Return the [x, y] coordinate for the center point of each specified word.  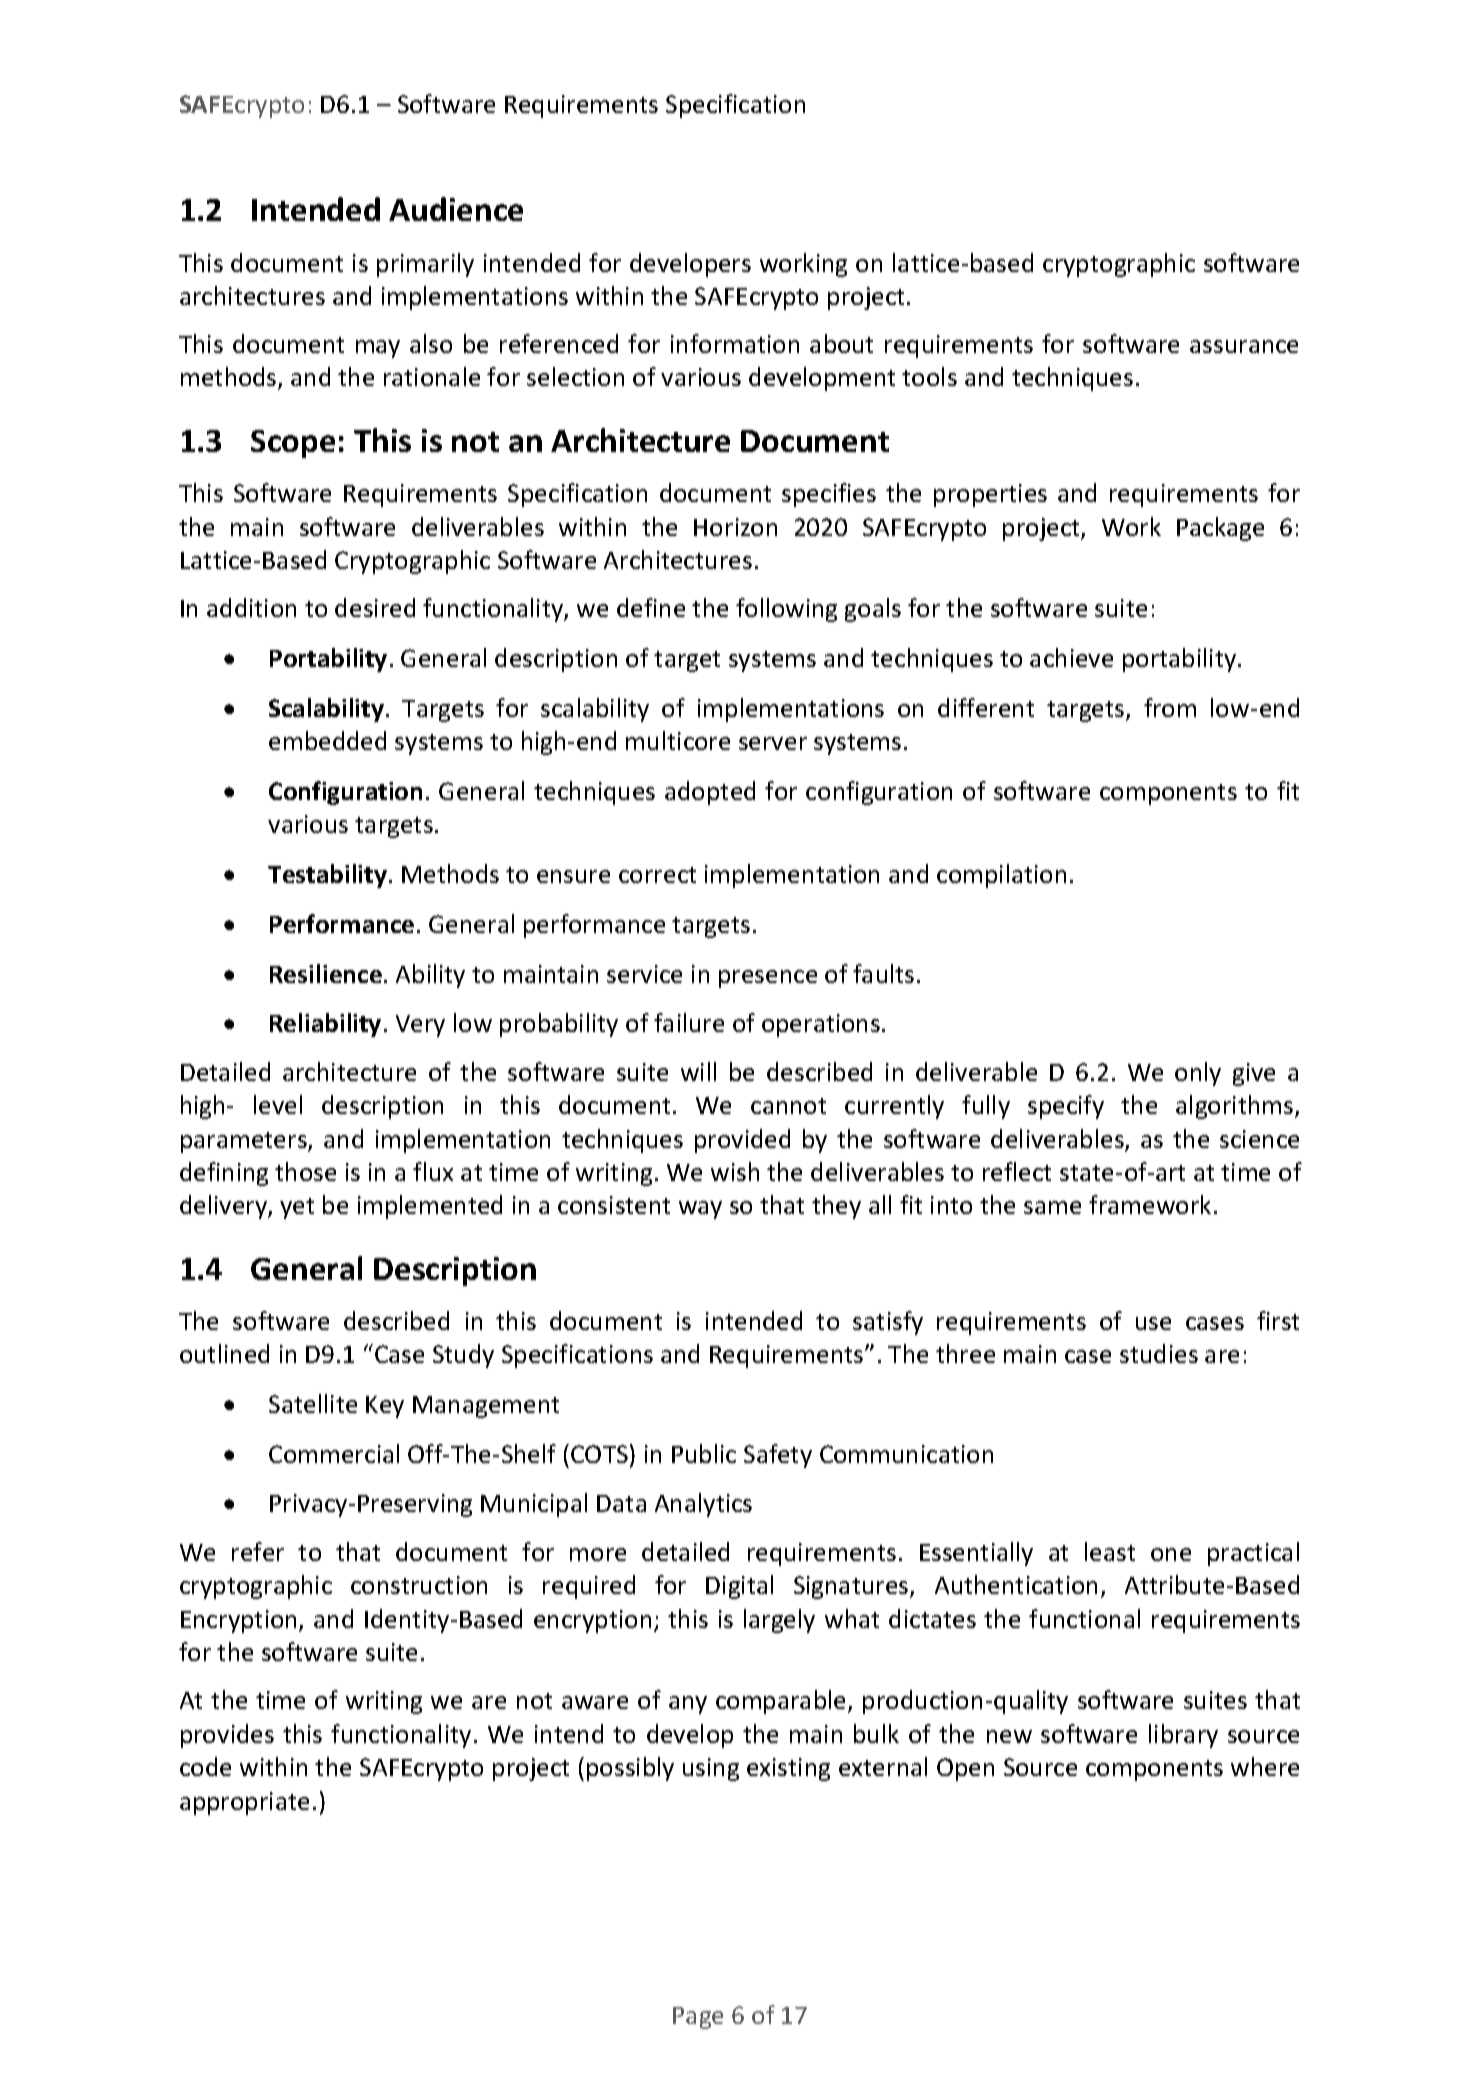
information [735, 343]
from [1170, 707]
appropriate [244, 1803]
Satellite [313, 1403]
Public [704, 1453]
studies [1159, 1353]
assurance [1244, 346]
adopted [710, 793]
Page [698, 2018]
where [1265, 1766]
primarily [425, 265]
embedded [327, 740]
